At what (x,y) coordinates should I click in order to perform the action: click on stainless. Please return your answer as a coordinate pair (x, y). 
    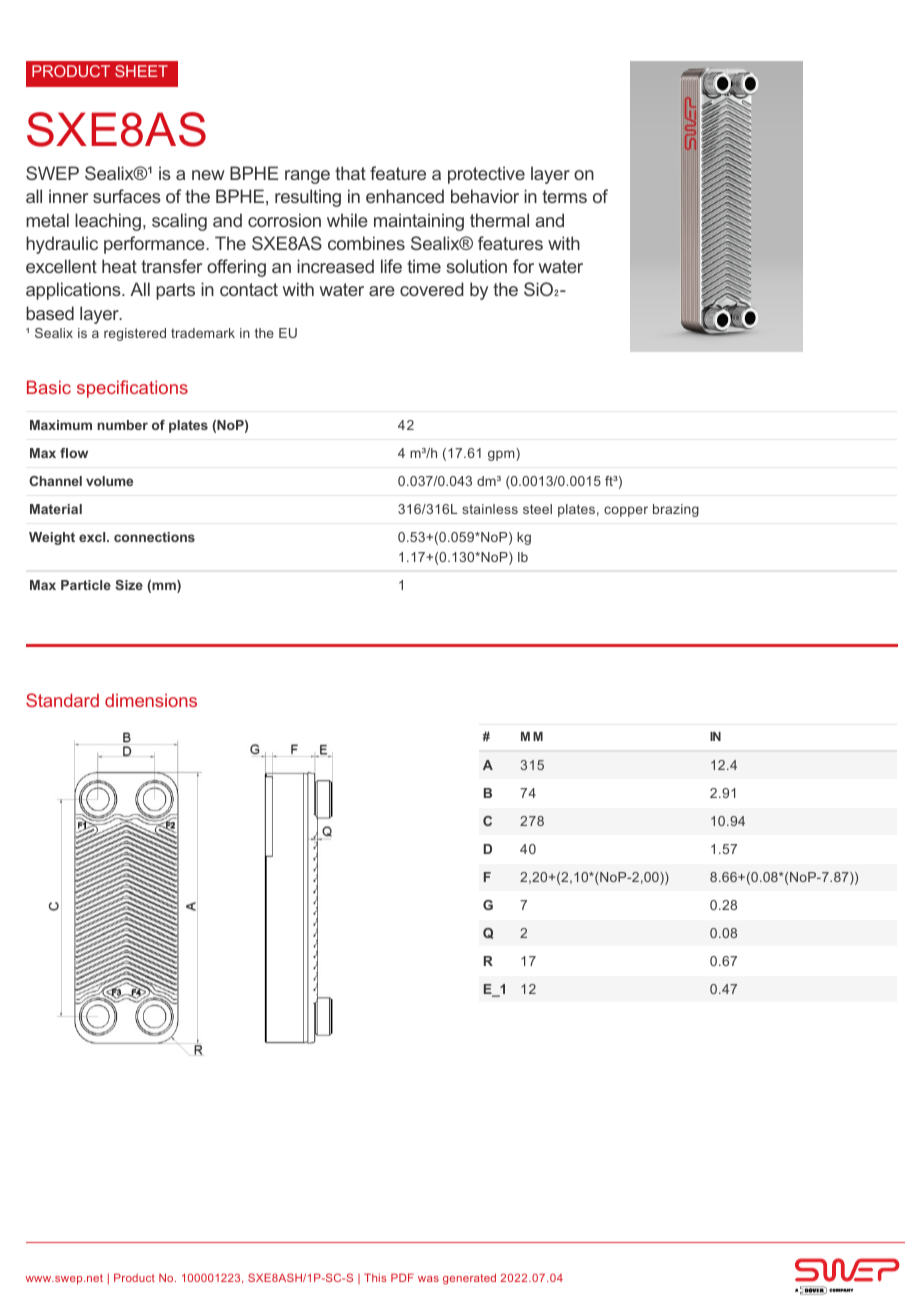
    Looking at the image, I should click on (490, 509).
